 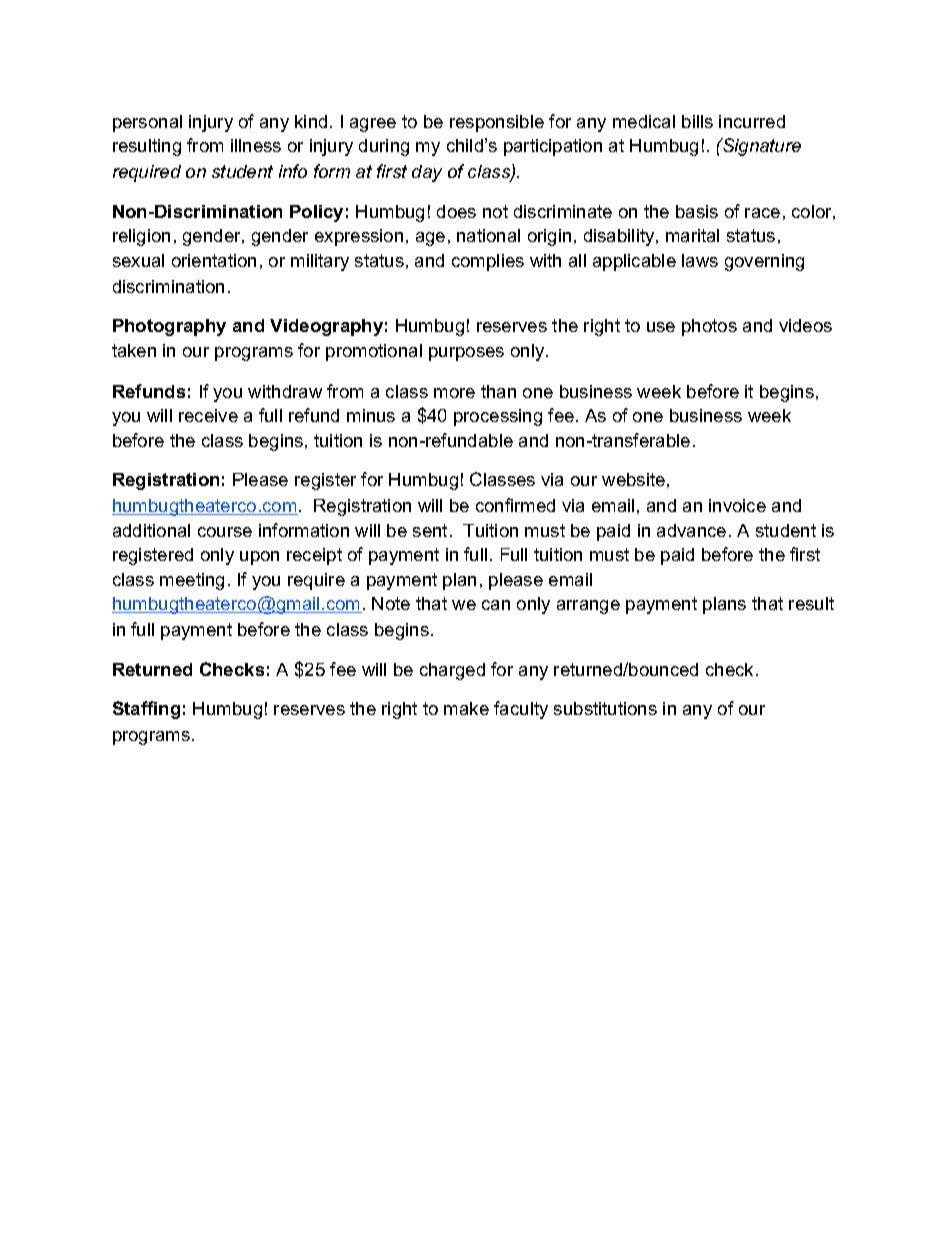 What do you see at coordinates (146, 710) in the page?
I see `Staffing` at bounding box center [146, 710].
